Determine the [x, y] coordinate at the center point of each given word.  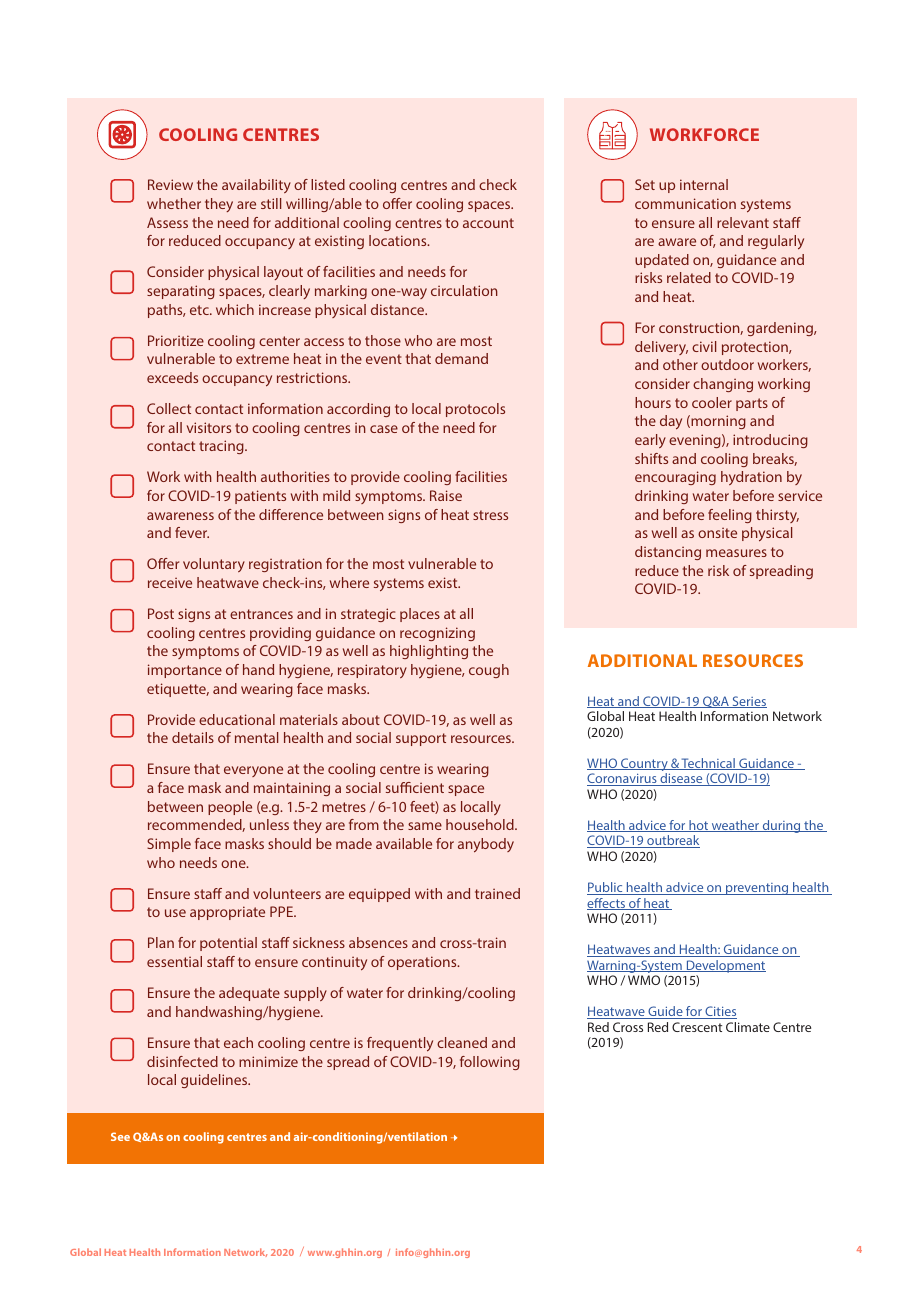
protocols [475, 410]
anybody [486, 845]
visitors [209, 427]
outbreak [672, 841]
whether [174, 203]
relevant [743, 222]
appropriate [227, 913]
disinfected [182, 1061]
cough [489, 671]
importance [185, 671]
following [490, 1063]
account [488, 223]
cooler [712, 402]
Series [748, 702]
